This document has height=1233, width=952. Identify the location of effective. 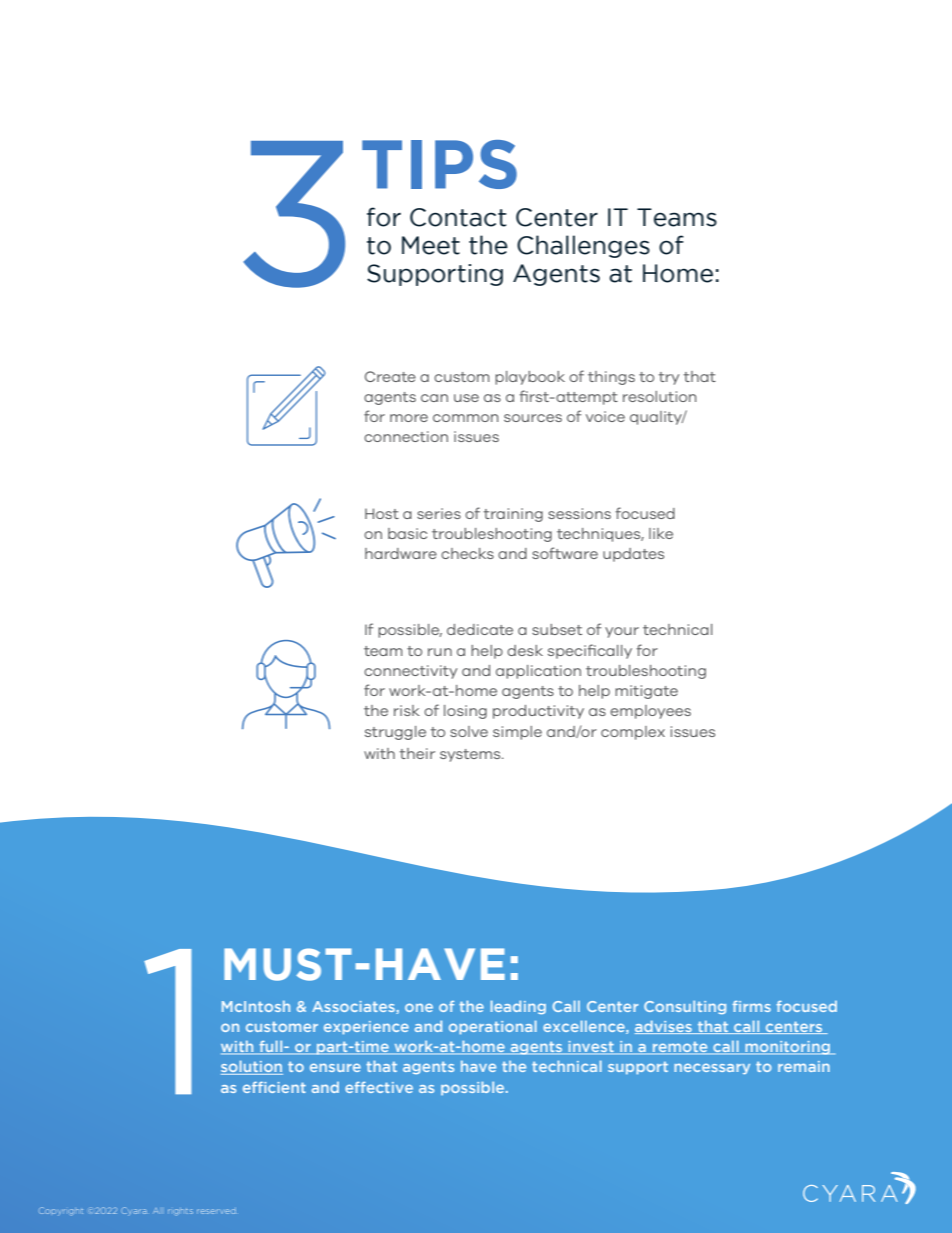
(379, 1087).
